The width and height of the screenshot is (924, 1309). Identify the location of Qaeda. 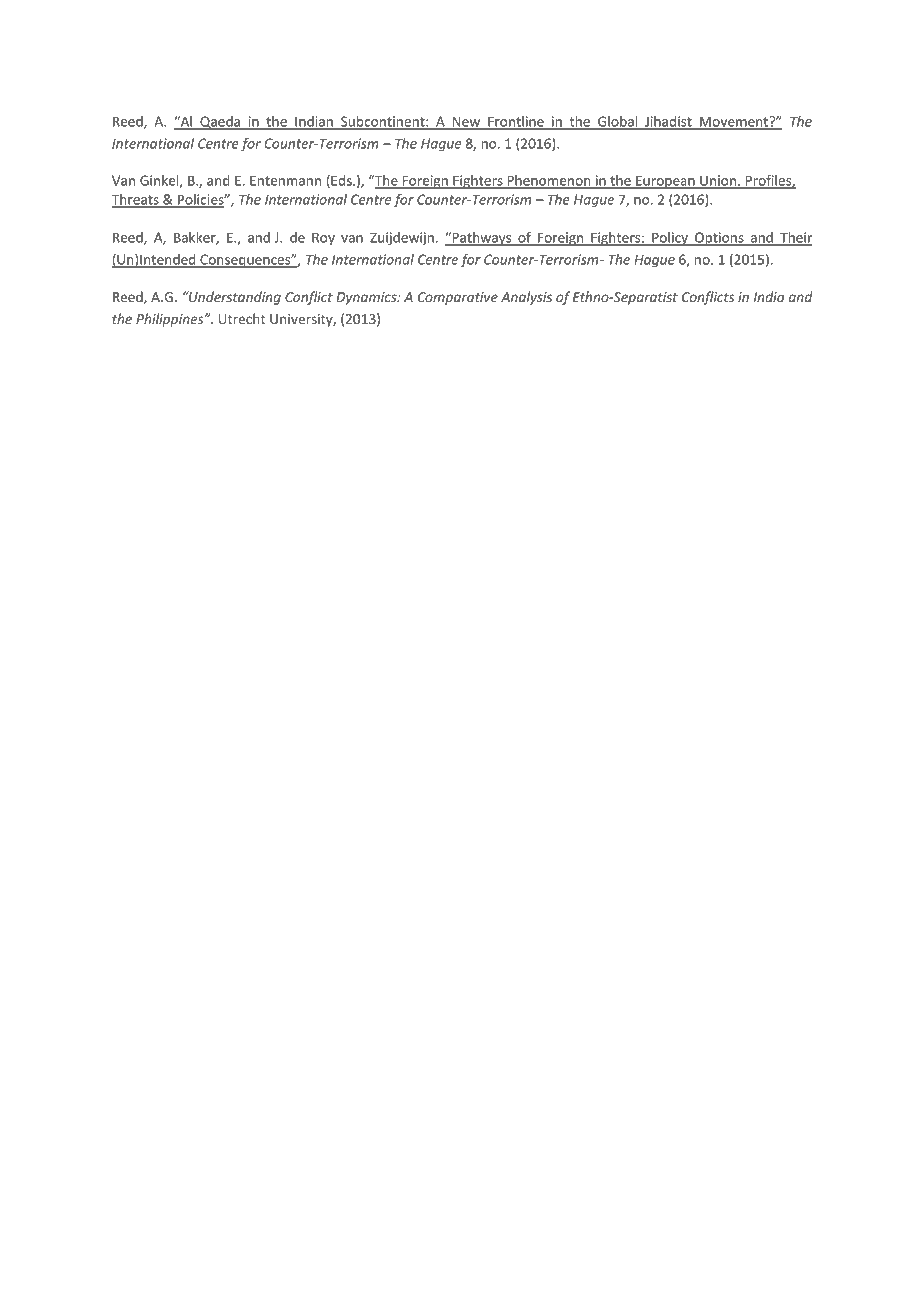
(220, 123).
